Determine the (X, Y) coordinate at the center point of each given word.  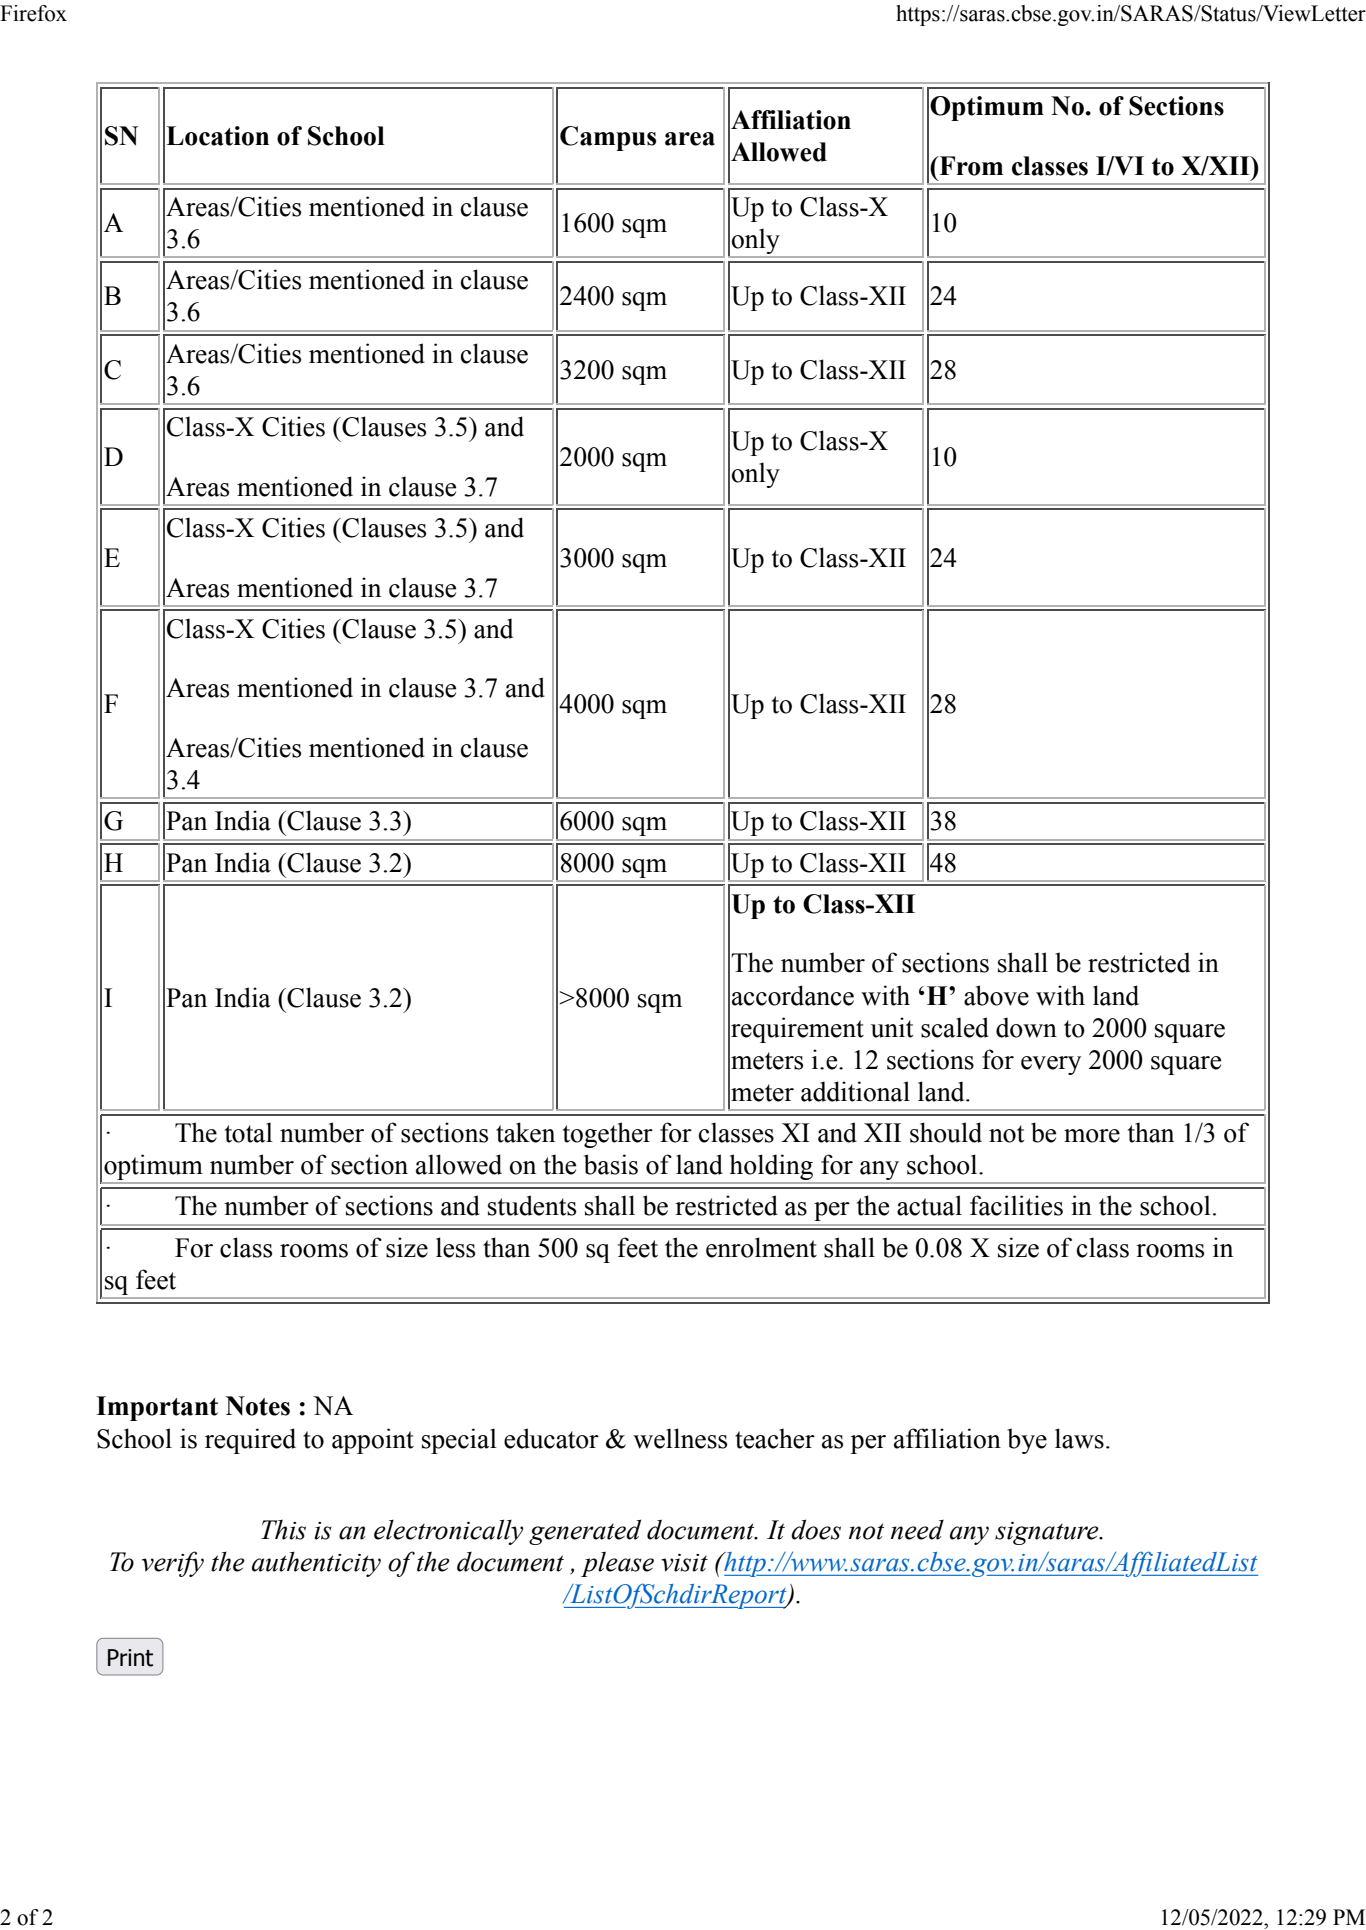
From (970, 166)
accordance (793, 995)
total (249, 1132)
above (996, 995)
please (617, 1564)
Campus (608, 138)
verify (173, 1564)
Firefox (33, 13)
